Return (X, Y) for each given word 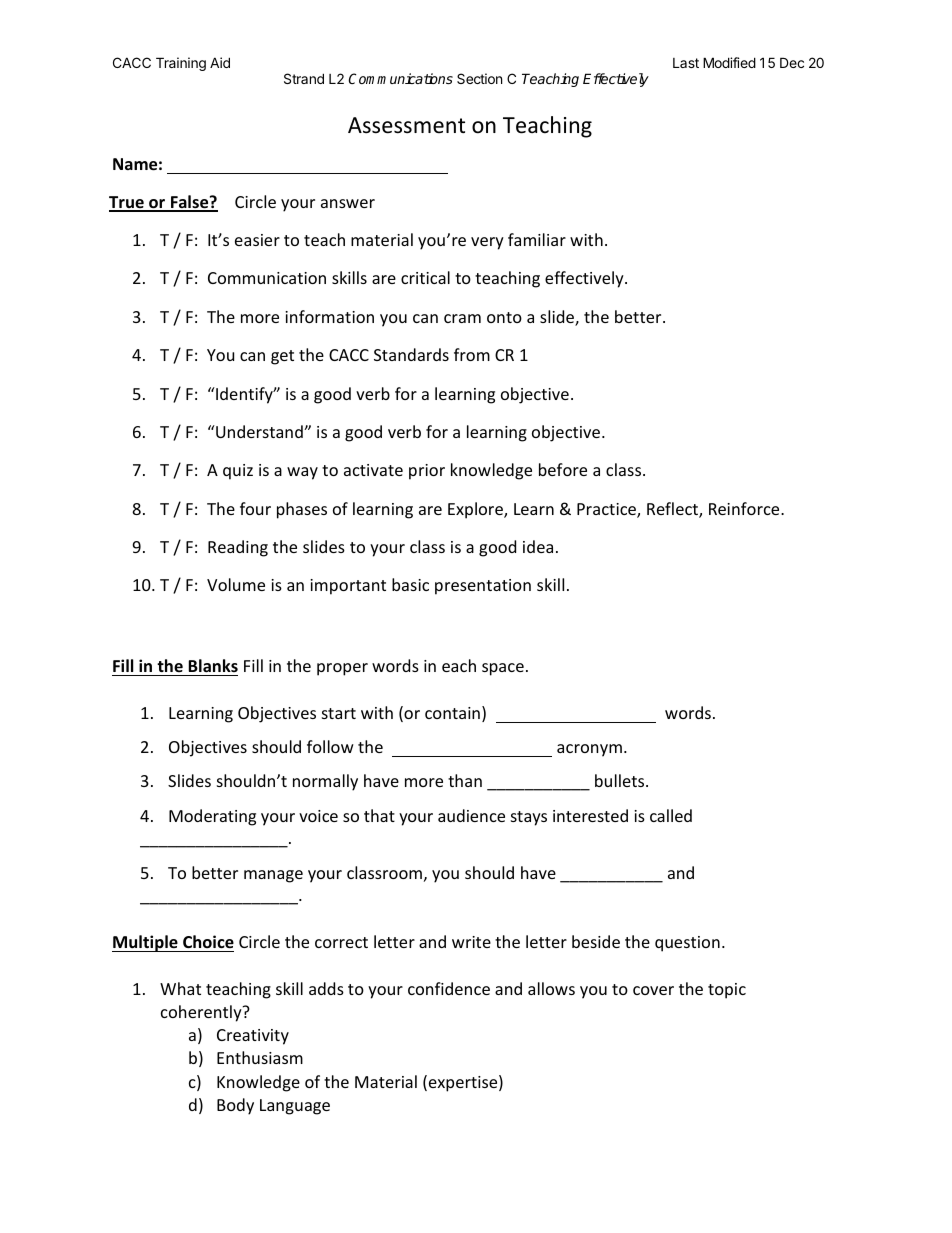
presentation (483, 587)
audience (471, 815)
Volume (236, 584)
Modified (729, 62)
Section (479, 78)
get (282, 357)
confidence (449, 988)
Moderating (212, 817)
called (671, 815)
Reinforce (745, 508)
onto (504, 317)
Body (235, 1106)
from (472, 354)
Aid (220, 62)
